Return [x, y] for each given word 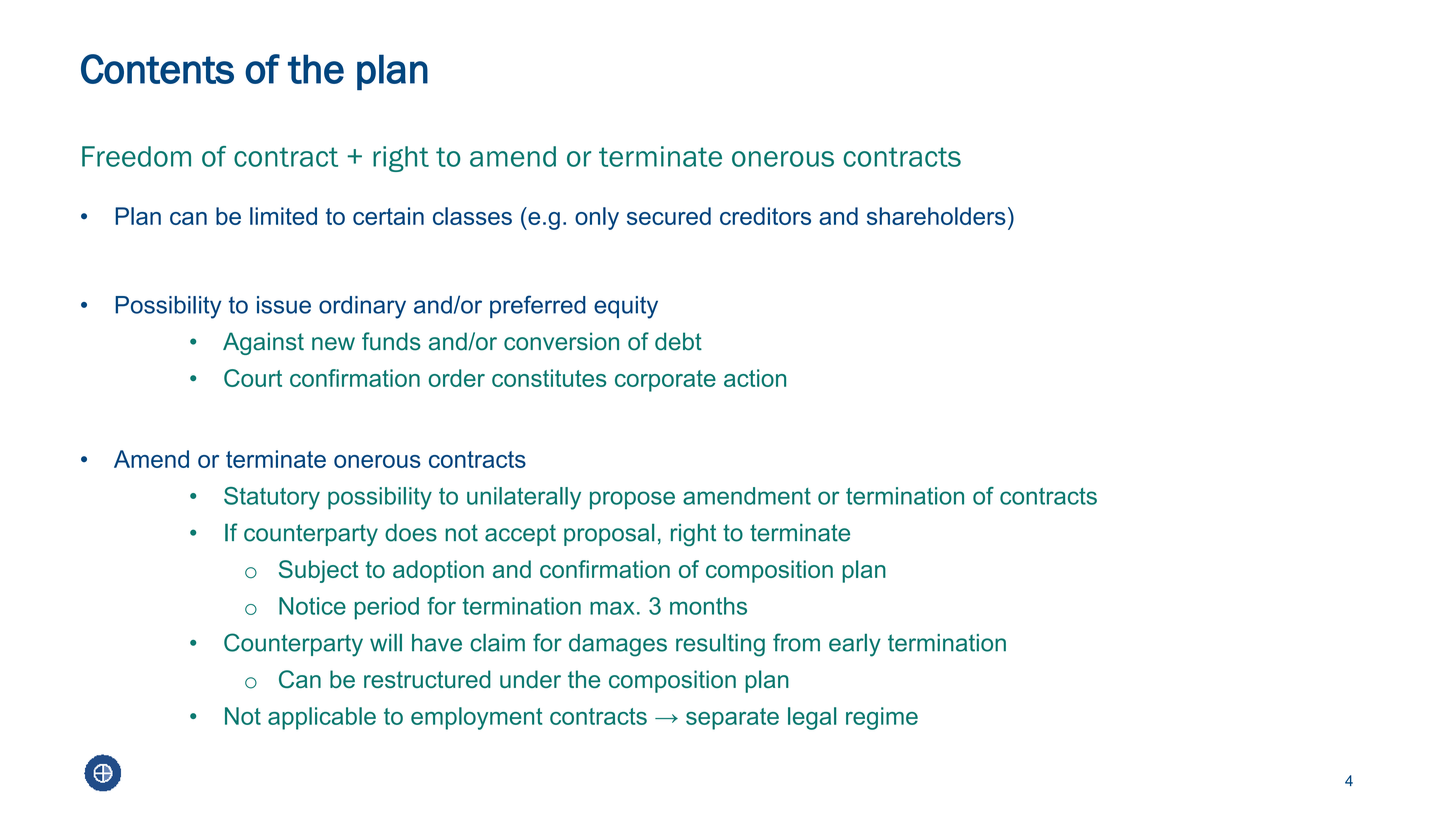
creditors [765, 216]
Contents [157, 69]
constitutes [549, 378]
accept [520, 535]
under [530, 679]
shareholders [936, 216]
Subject [319, 571]
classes [472, 216]
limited [283, 216]
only [597, 218]
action [755, 378]
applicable [322, 718]
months [708, 606]
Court [253, 378]
